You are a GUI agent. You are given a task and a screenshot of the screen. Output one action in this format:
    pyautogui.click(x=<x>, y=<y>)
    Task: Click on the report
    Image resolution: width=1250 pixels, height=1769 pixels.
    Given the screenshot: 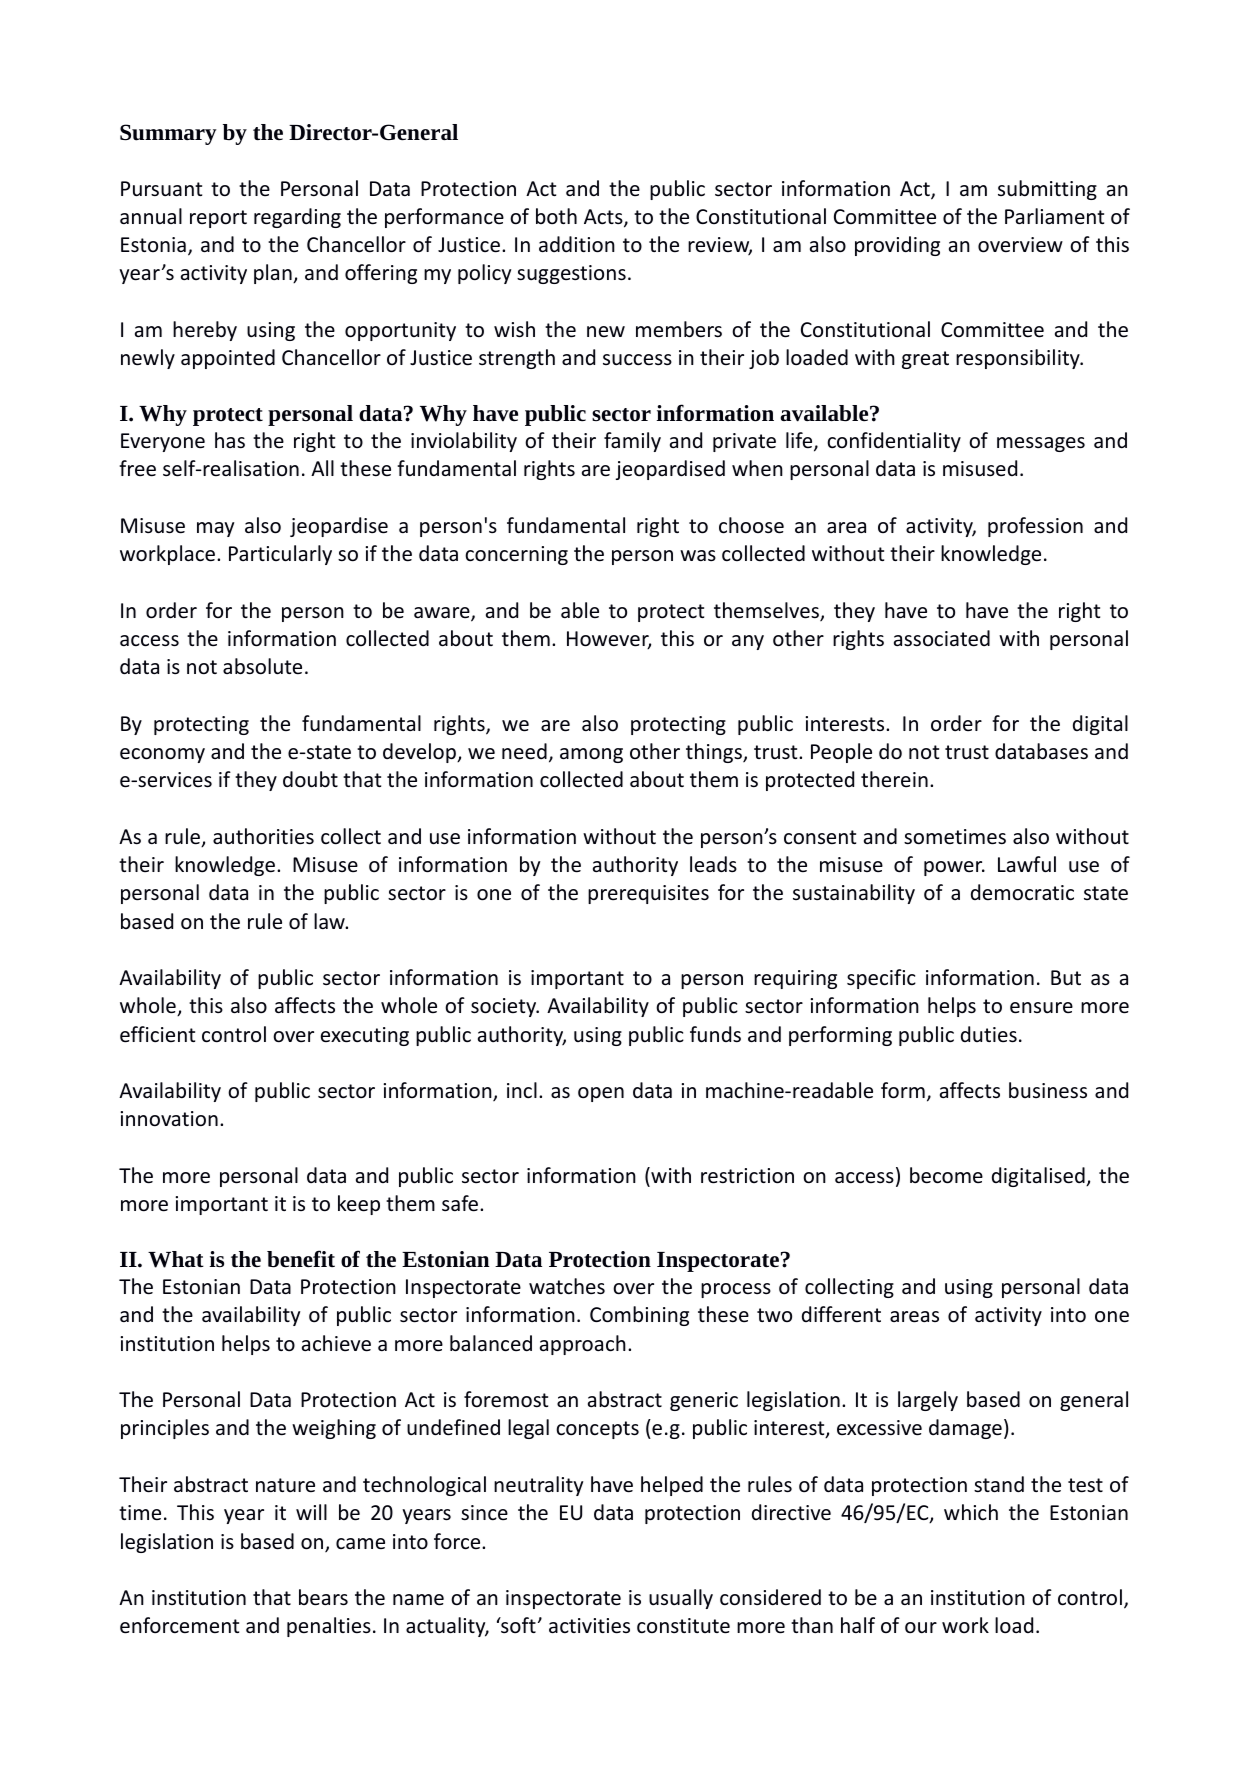 What is the action you would take?
    pyautogui.click(x=218, y=219)
